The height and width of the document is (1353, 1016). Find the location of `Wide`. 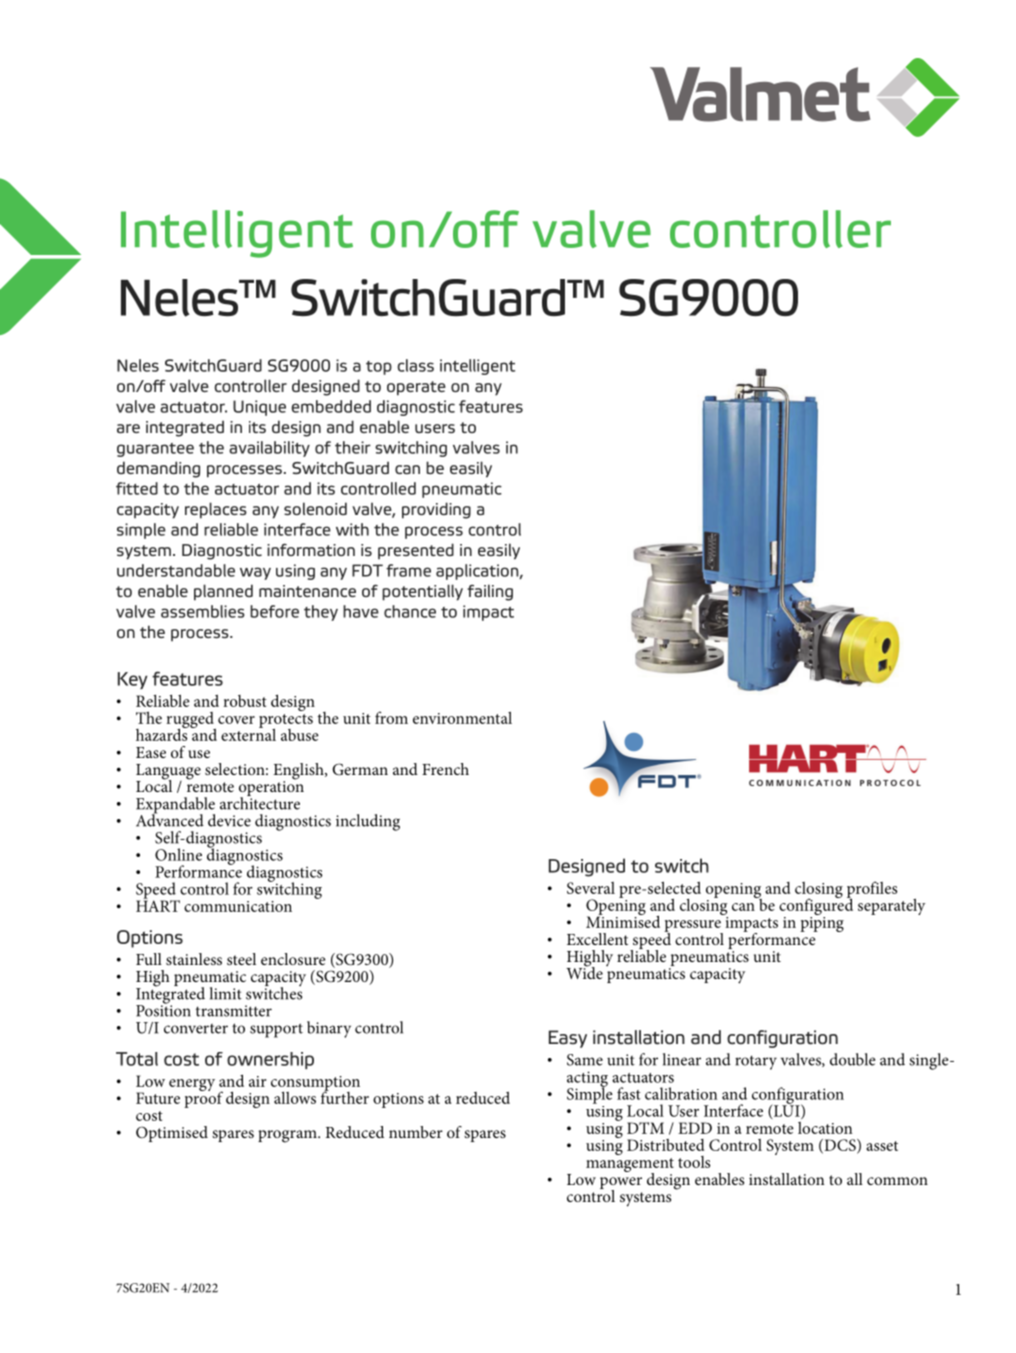

Wide is located at coordinates (584, 972).
